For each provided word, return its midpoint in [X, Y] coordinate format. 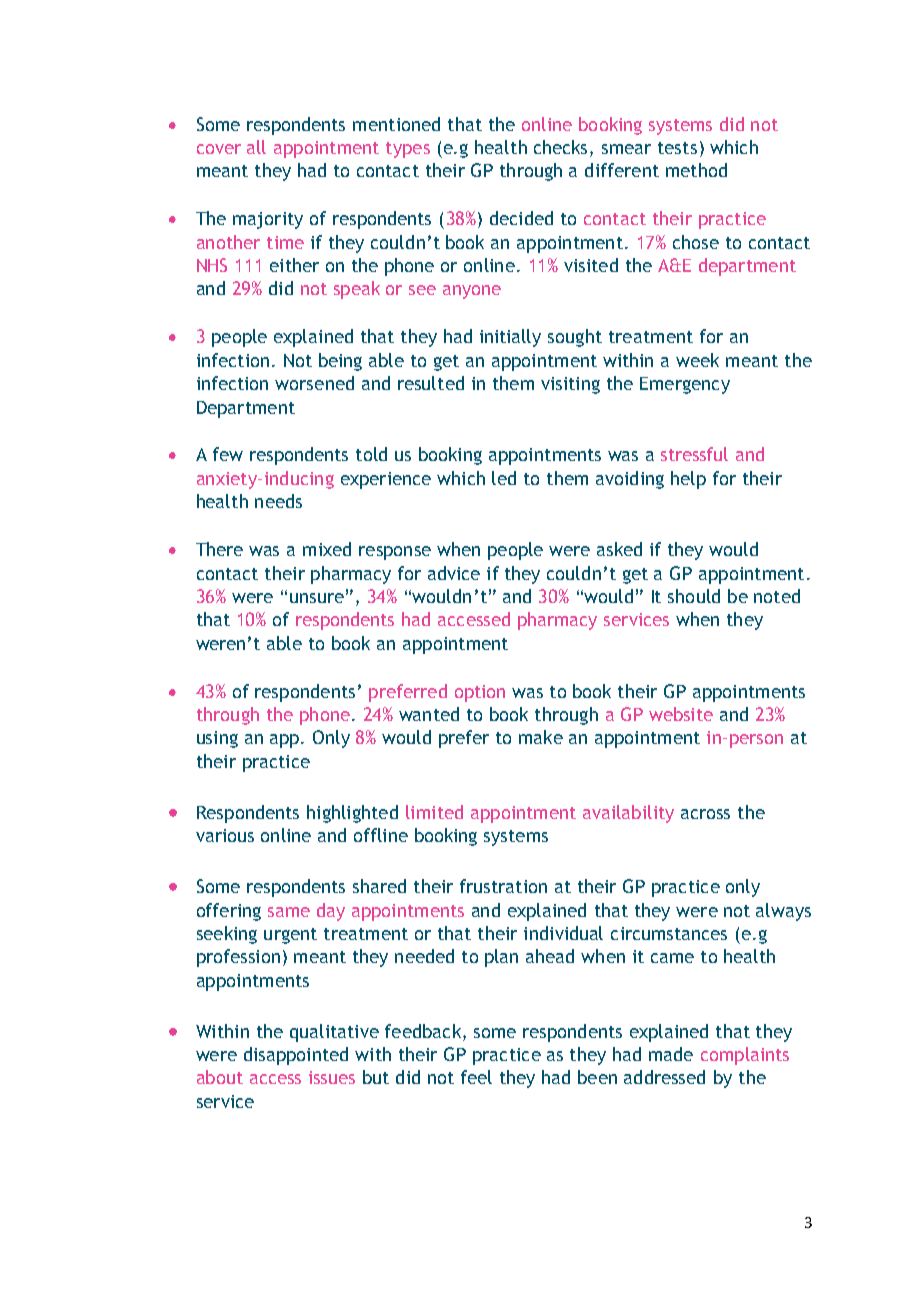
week [697, 360]
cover [219, 149]
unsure [317, 598]
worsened [314, 383]
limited [434, 812]
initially [510, 338]
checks [562, 148]
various [225, 835]
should [694, 596]
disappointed [296, 1056]
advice [454, 573]
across [705, 814]
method [696, 170]
